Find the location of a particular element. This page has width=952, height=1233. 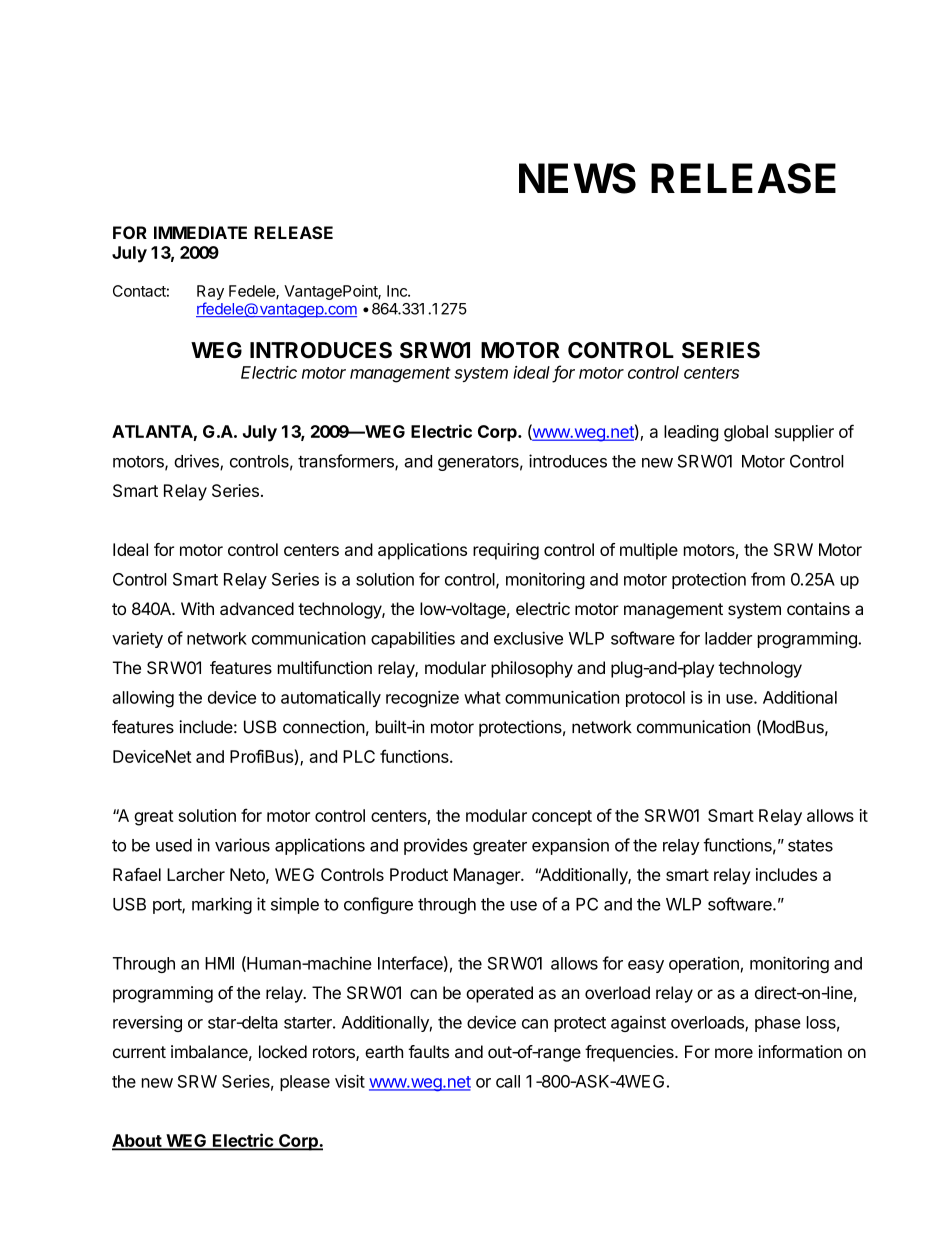

leading is located at coordinates (691, 433).
